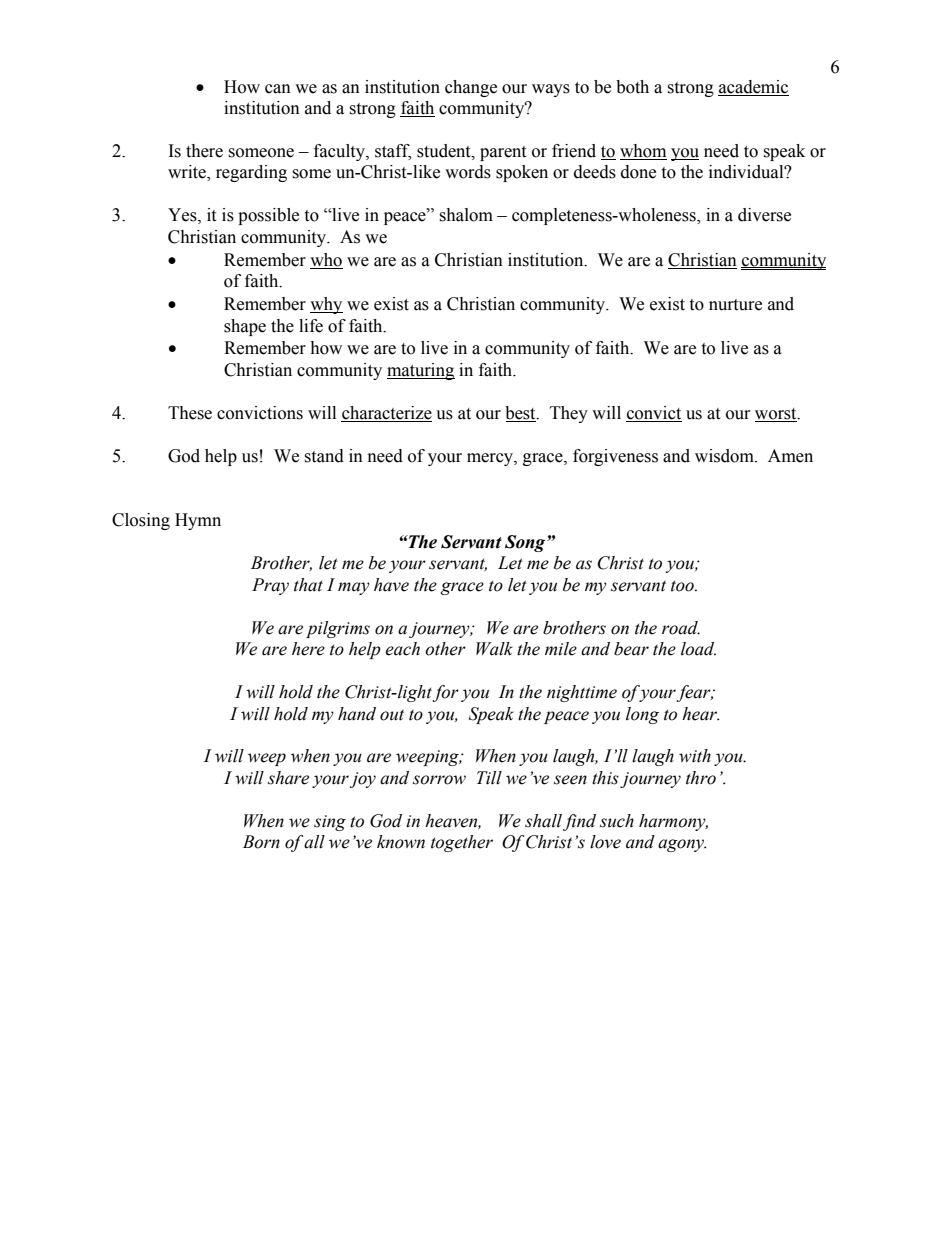 The image size is (952, 1233). Describe the element at coordinates (245, 327) in the screenshot. I see `shape` at that location.
